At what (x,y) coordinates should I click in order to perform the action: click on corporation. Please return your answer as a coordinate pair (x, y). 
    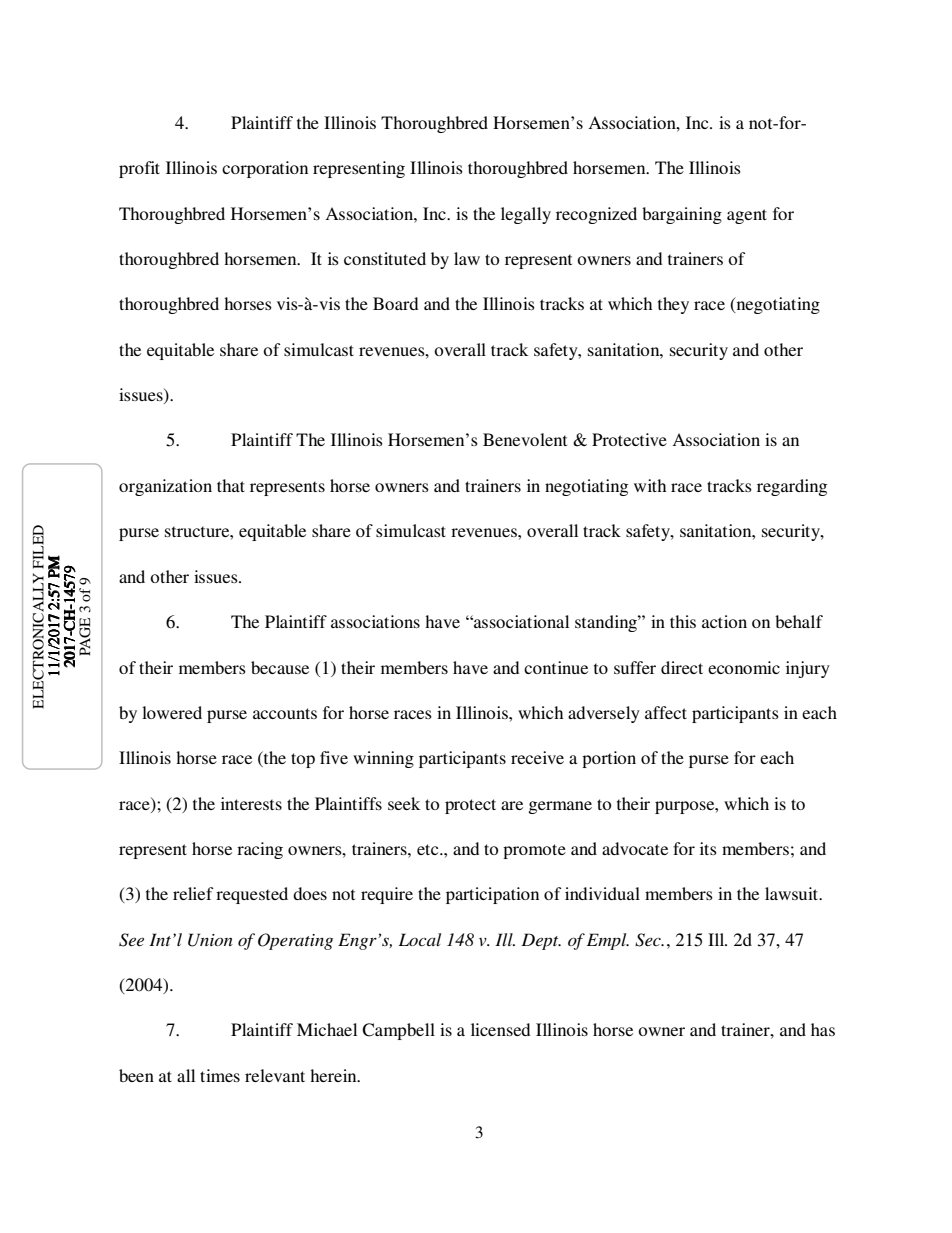
    Looking at the image, I should click on (265, 169).
